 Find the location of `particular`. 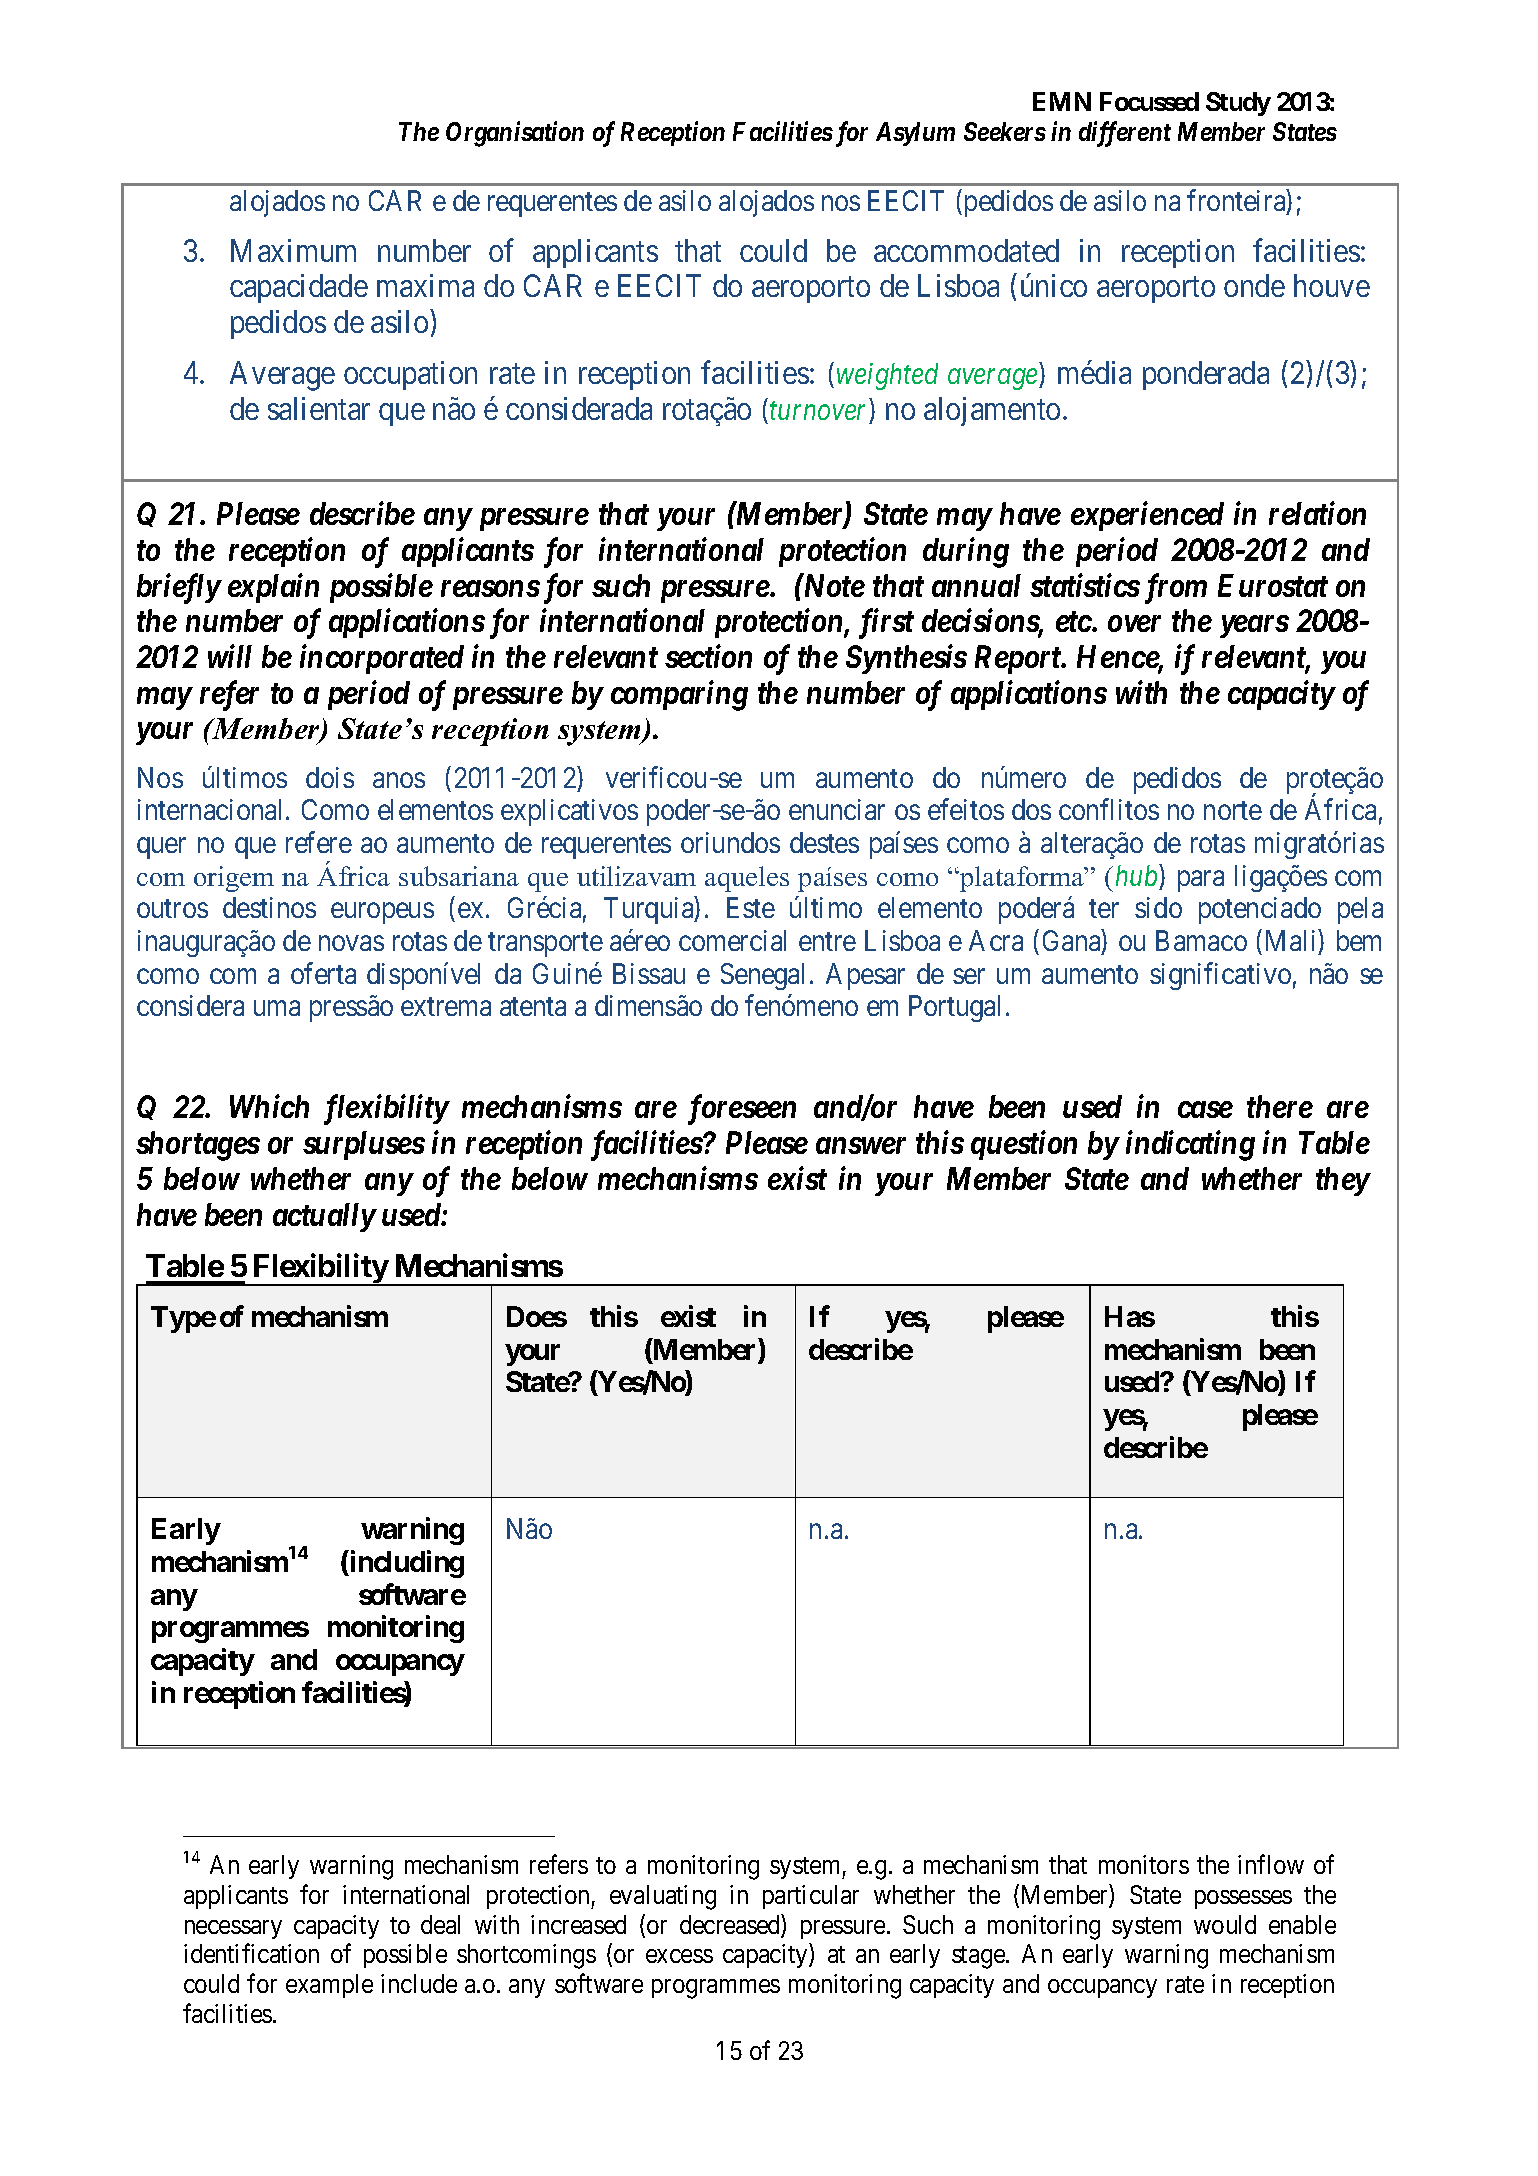

particular is located at coordinates (811, 1897).
